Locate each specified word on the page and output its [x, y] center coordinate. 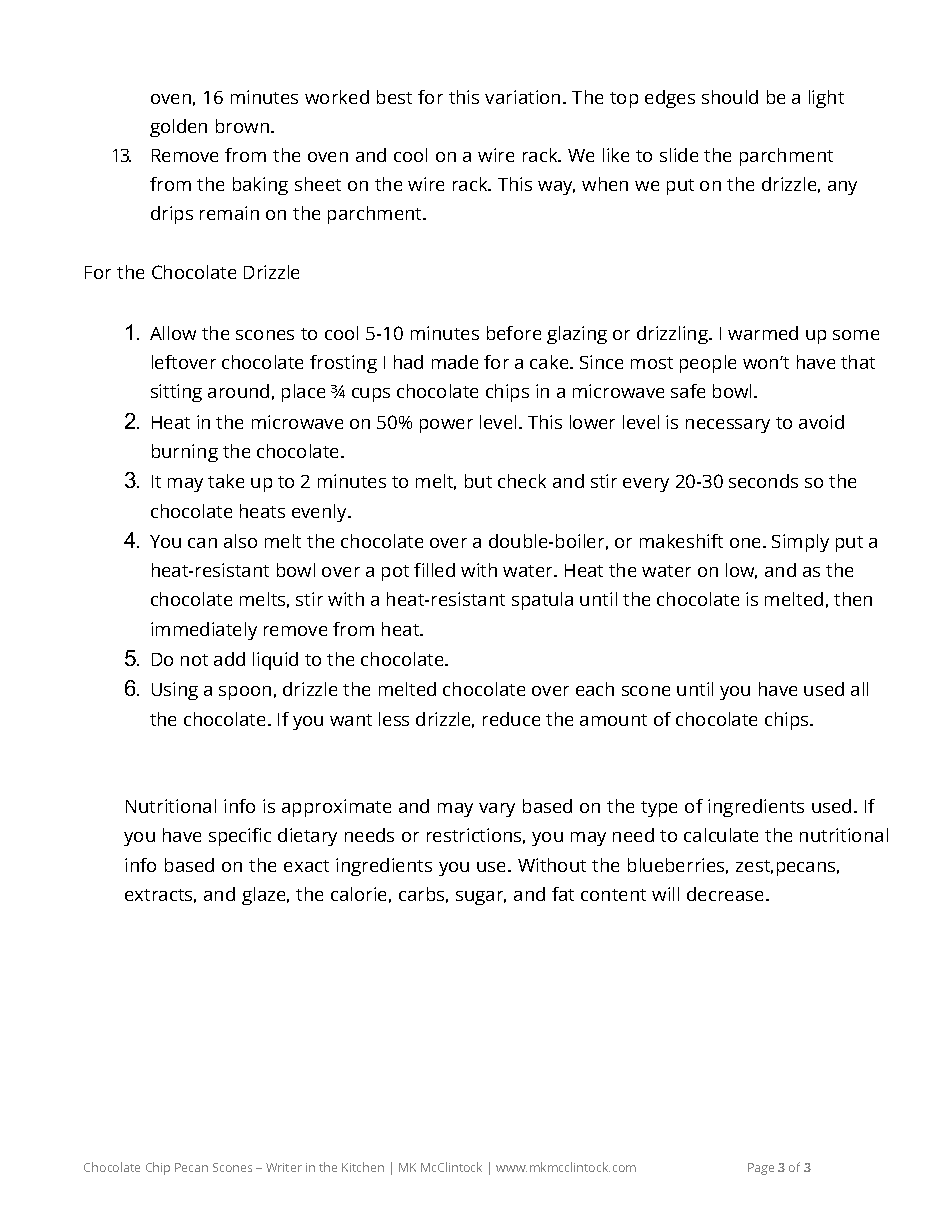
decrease [727, 894]
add [229, 659]
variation [522, 97]
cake [550, 362]
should [730, 97]
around [238, 391]
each [595, 689]
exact [306, 866]
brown [242, 126]
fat [563, 894]
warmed [763, 333]
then [853, 599]
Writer [284, 1167]
